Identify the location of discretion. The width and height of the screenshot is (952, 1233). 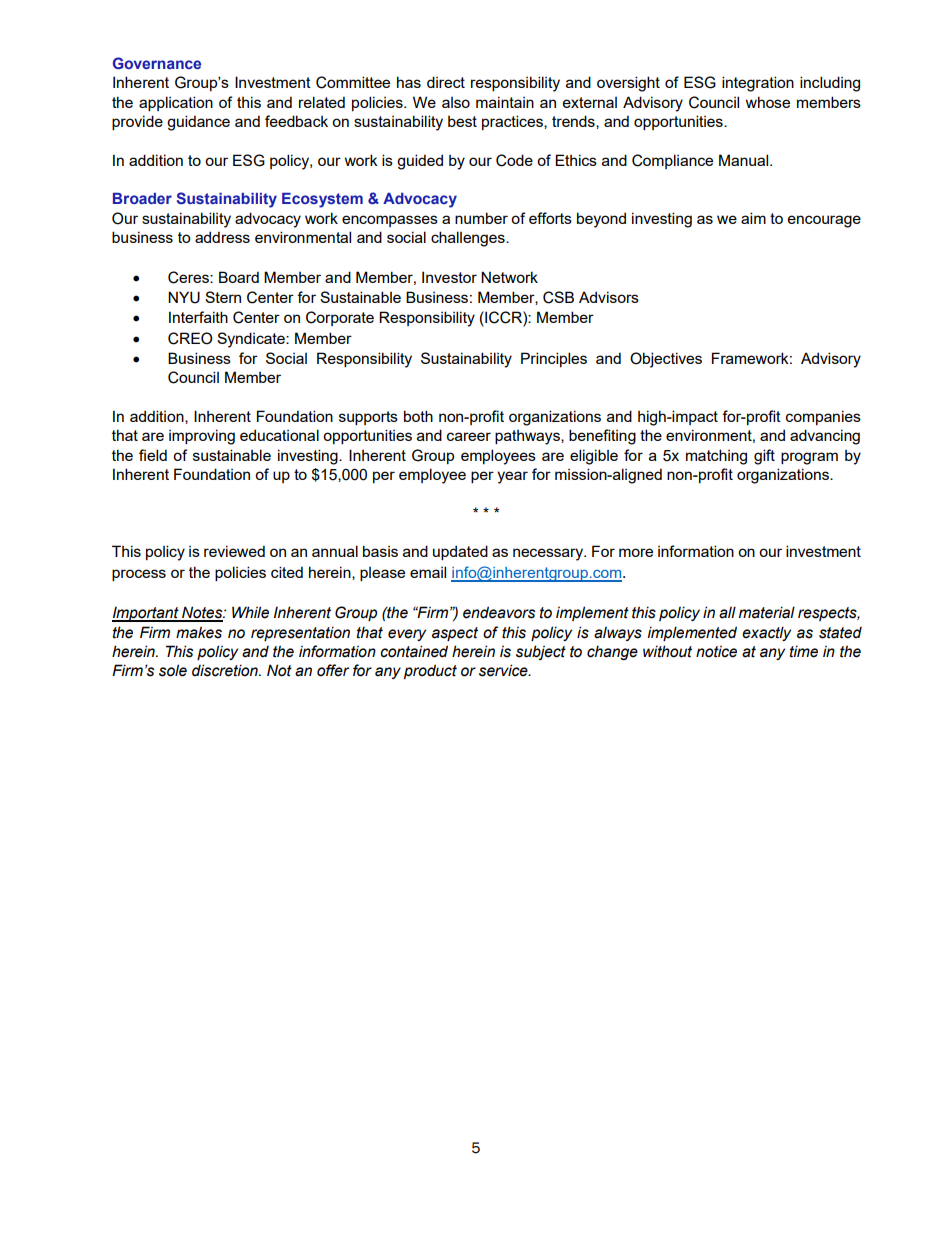
(226, 670).
